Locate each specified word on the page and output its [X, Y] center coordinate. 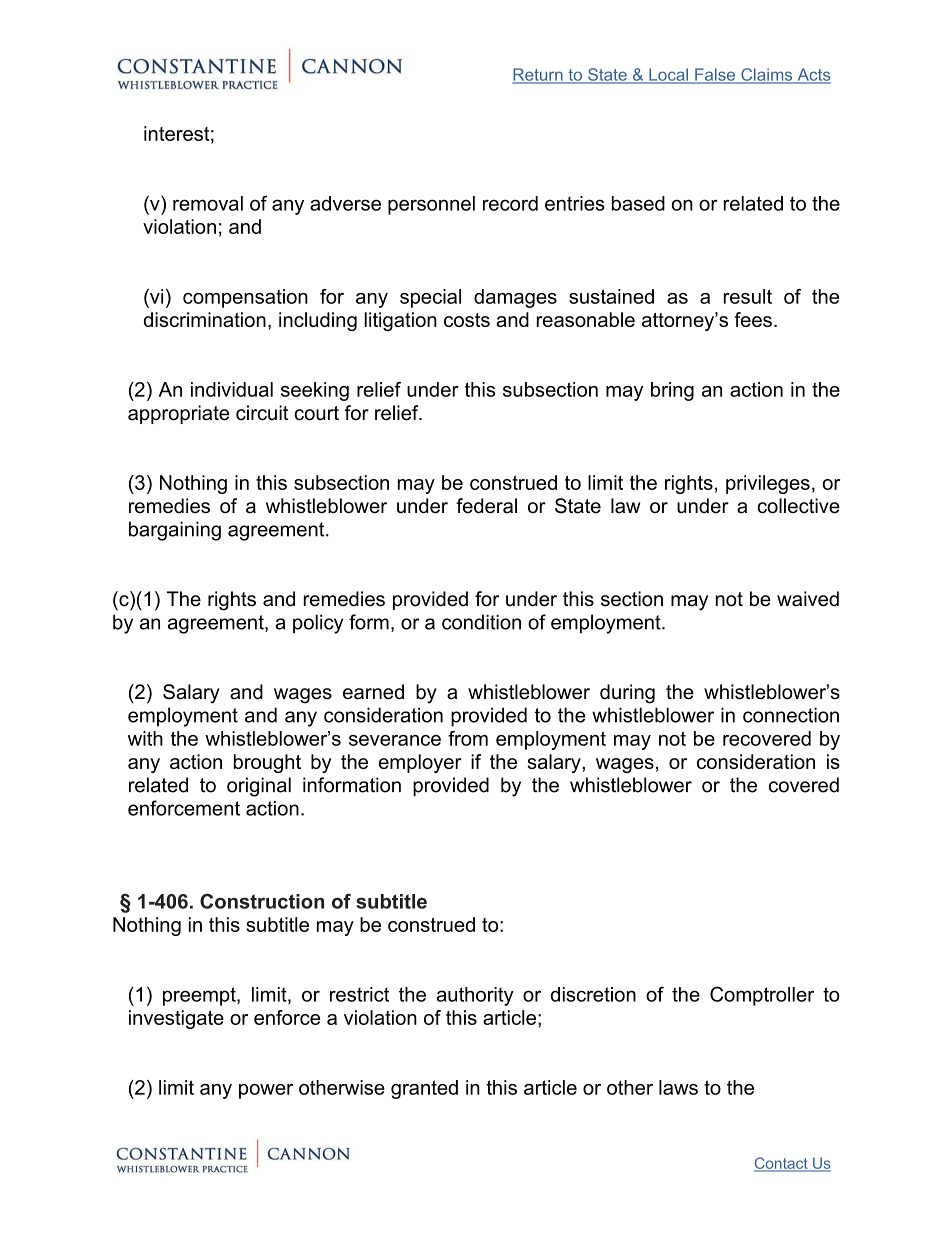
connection [791, 715]
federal [486, 506]
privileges [768, 484]
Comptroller [762, 996]
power [266, 1091]
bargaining [175, 531]
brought [267, 763]
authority [475, 996]
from [468, 738]
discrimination [205, 319]
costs [467, 320]
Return [538, 75]
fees [753, 319]
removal [208, 203]
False [715, 75]
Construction [262, 901]
